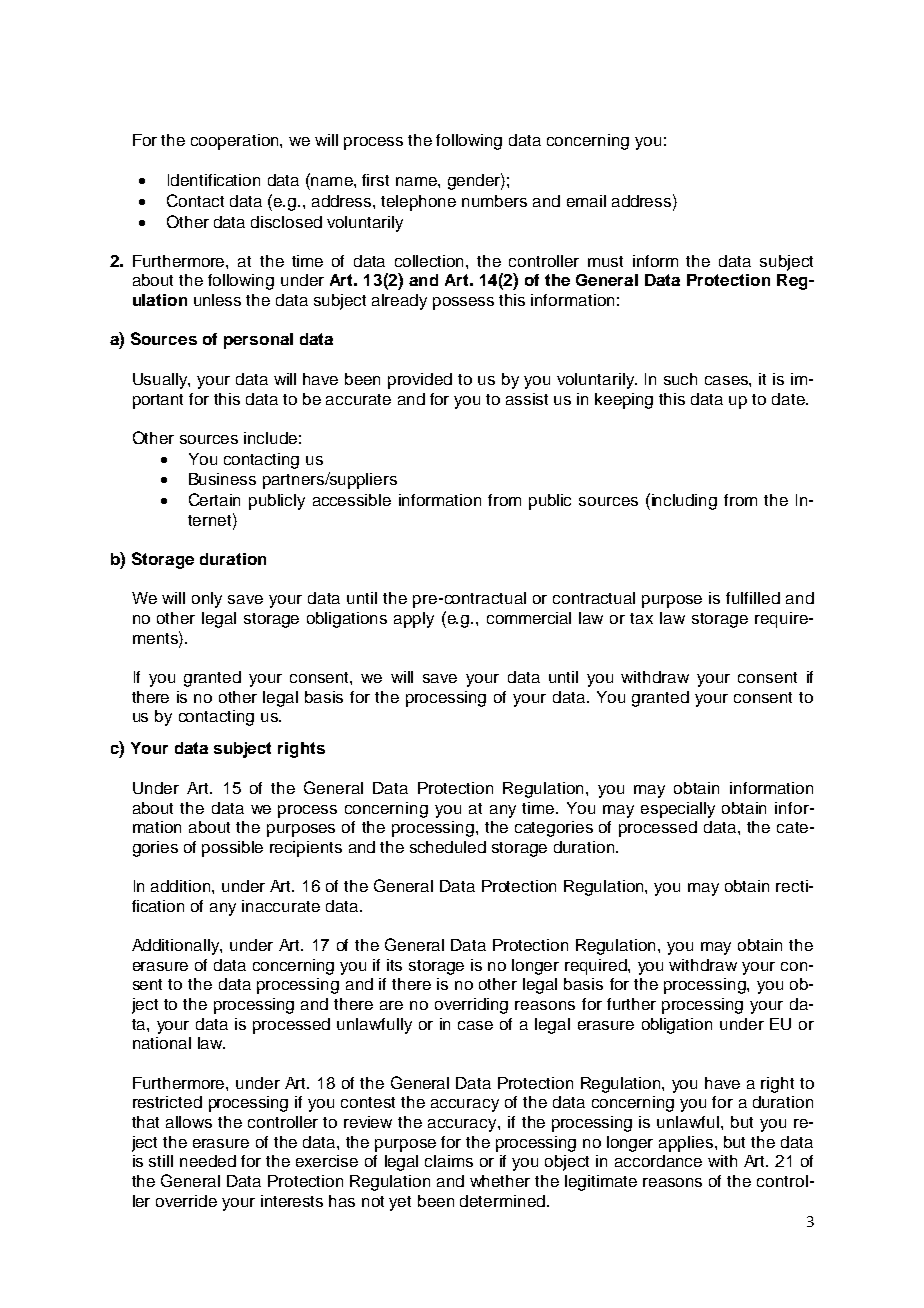  What do you see at coordinates (605, 261) in the page?
I see `must` at bounding box center [605, 261].
